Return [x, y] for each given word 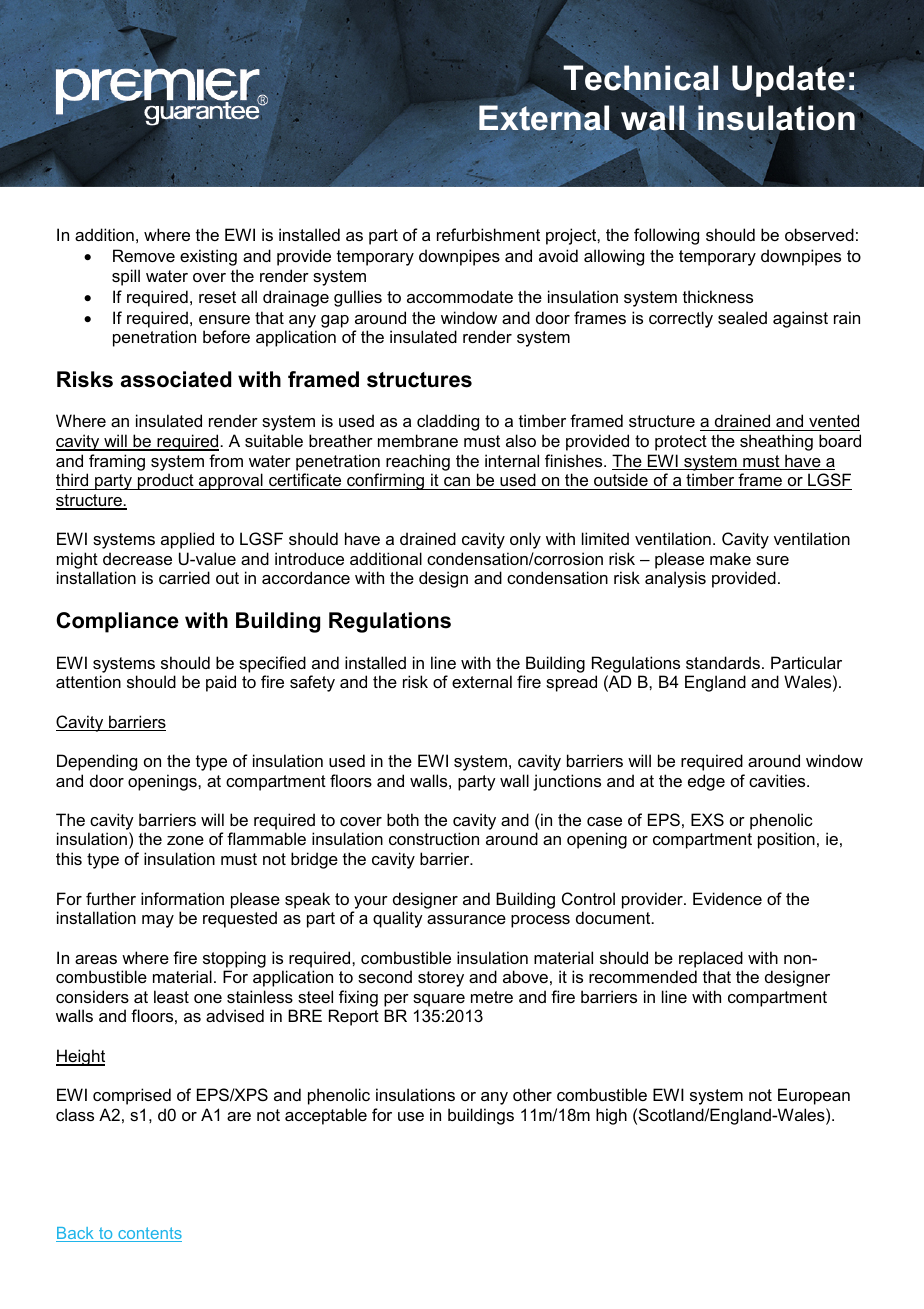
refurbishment [488, 234]
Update [788, 81]
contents [149, 1234]
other [532, 1094]
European [814, 1096]
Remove [144, 255]
